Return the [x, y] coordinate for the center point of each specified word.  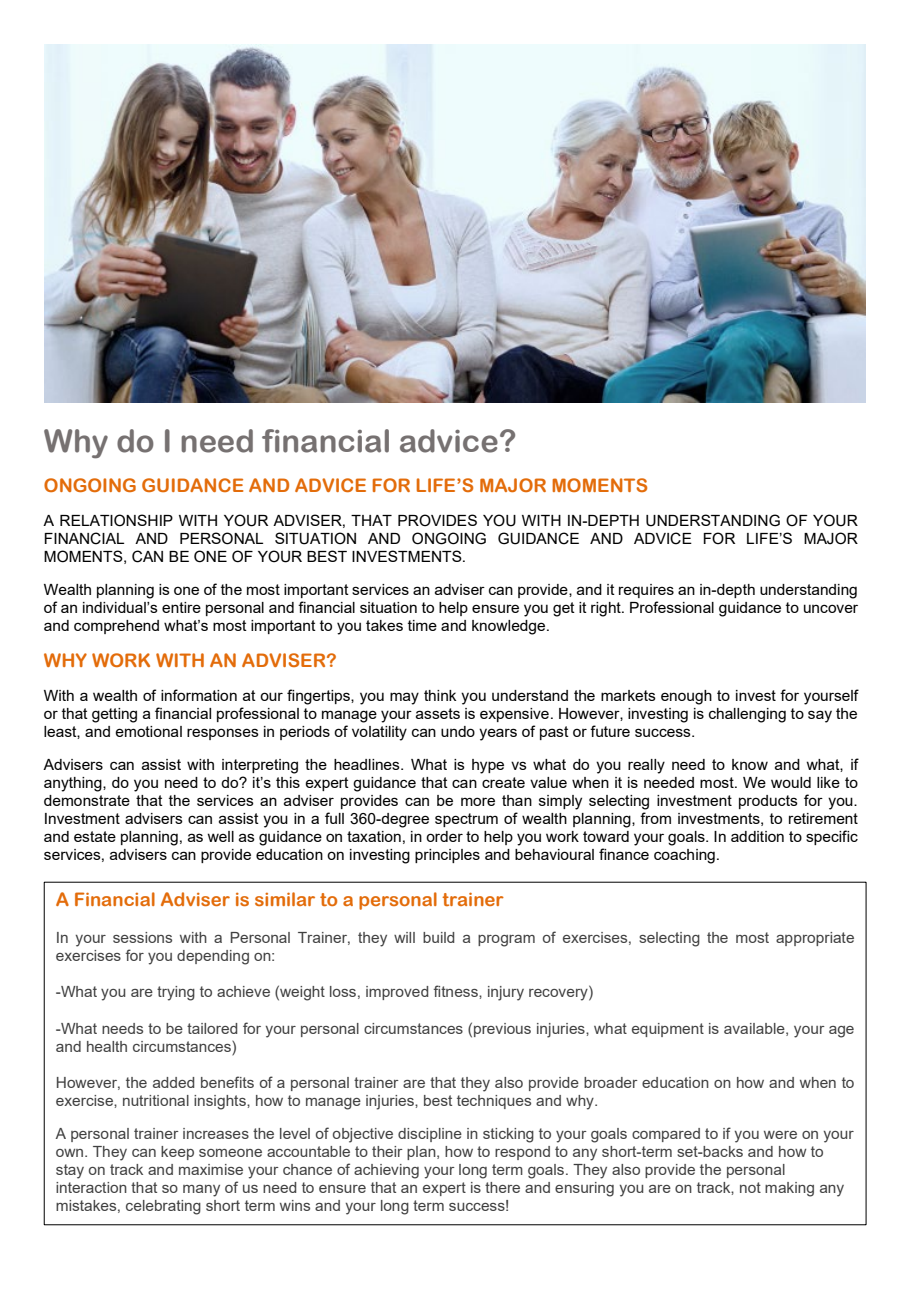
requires [646, 591]
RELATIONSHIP [116, 520]
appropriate [815, 939]
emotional [148, 731]
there [502, 1187]
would [791, 782]
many [201, 1191]
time [422, 625]
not [750, 1187]
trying [176, 993]
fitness [457, 991]
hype [488, 766]
